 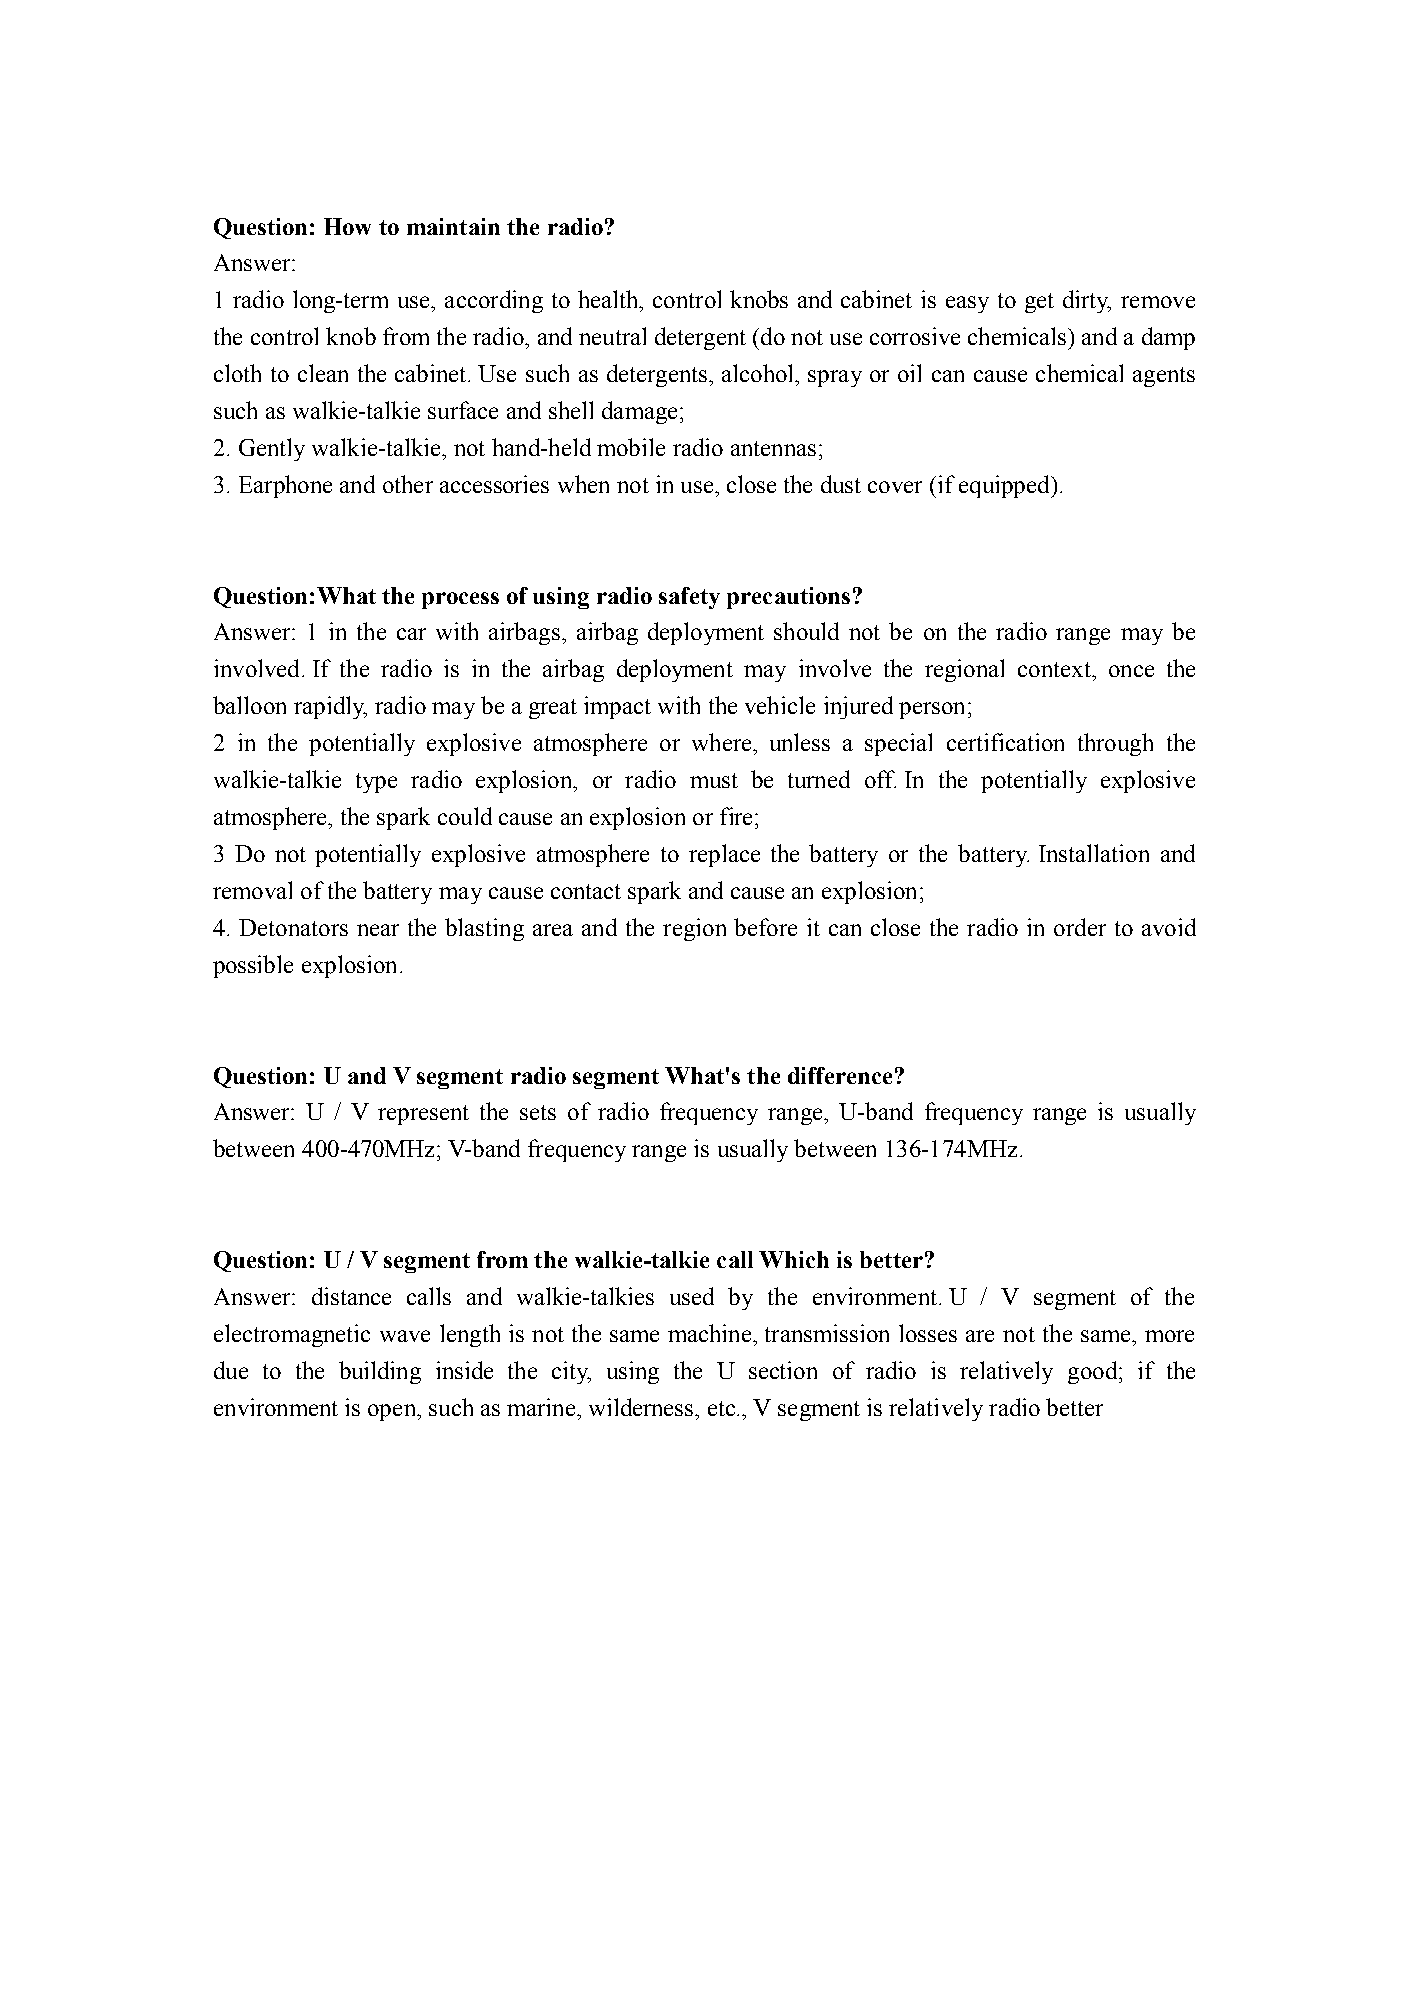 What do you see at coordinates (347, 226) in the screenshot?
I see `How` at bounding box center [347, 226].
